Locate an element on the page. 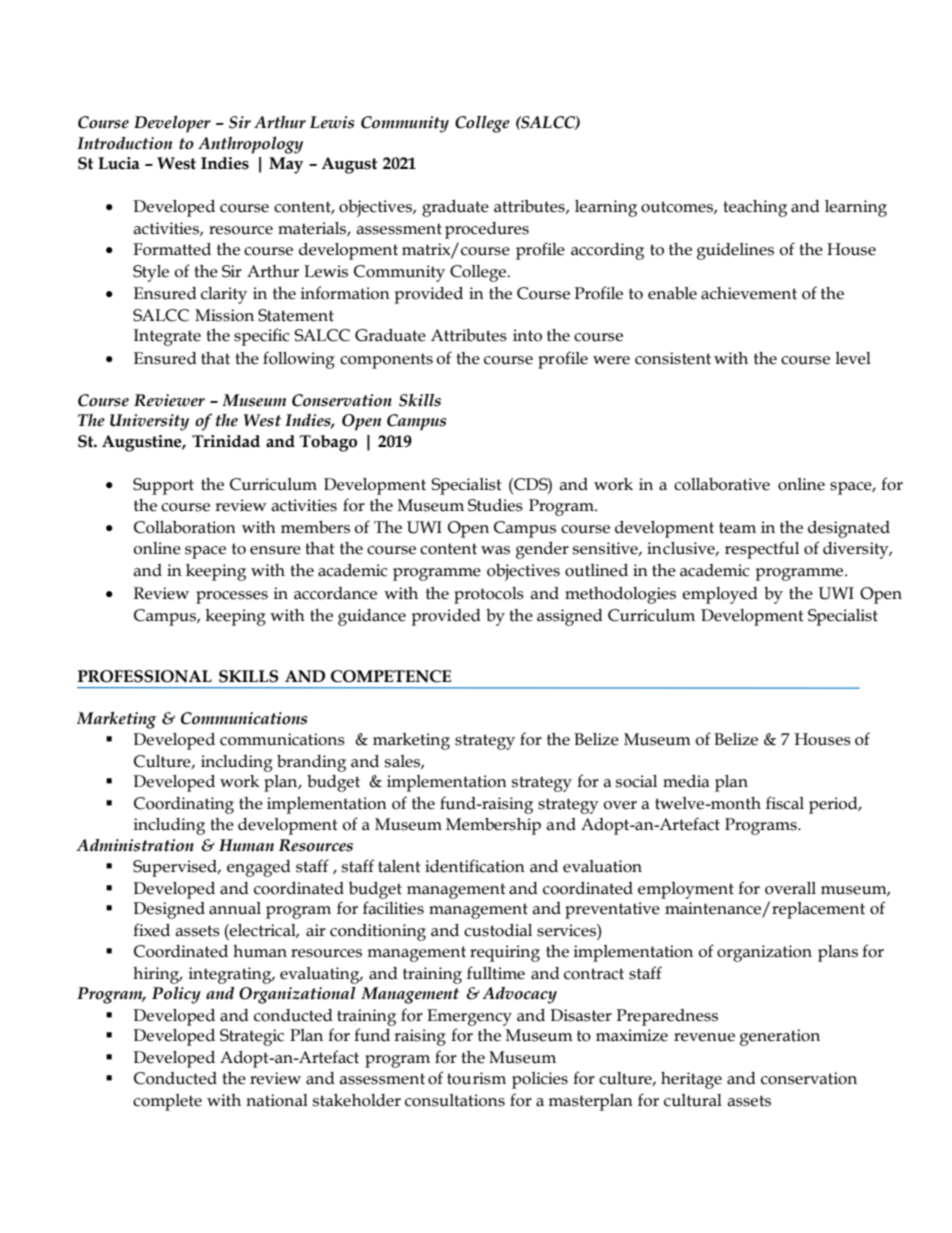 The width and height of the document is (952, 1233). complete is located at coordinates (167, 1102).
